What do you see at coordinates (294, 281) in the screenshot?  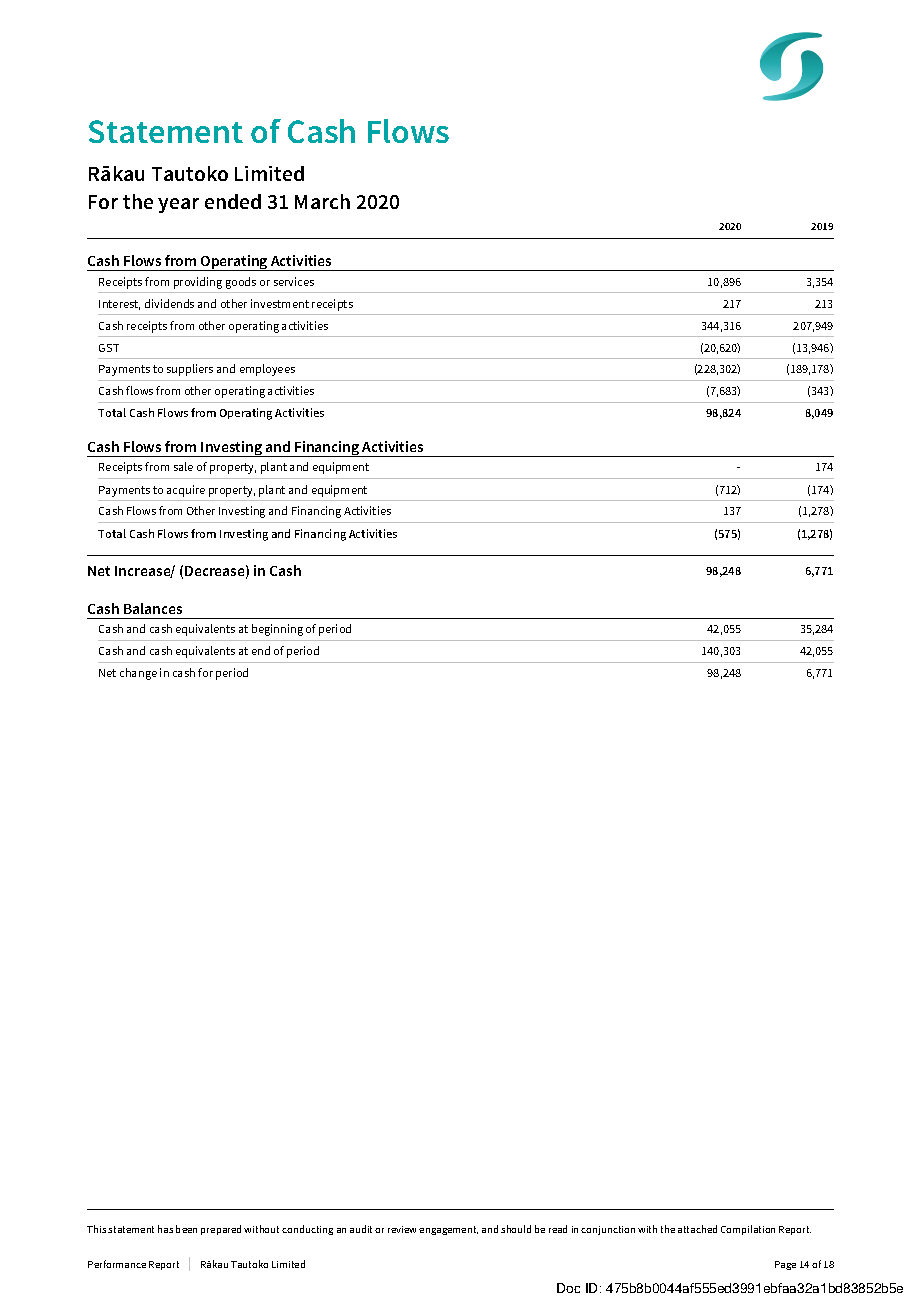 I see `services` at bounding box center [294, 281].
